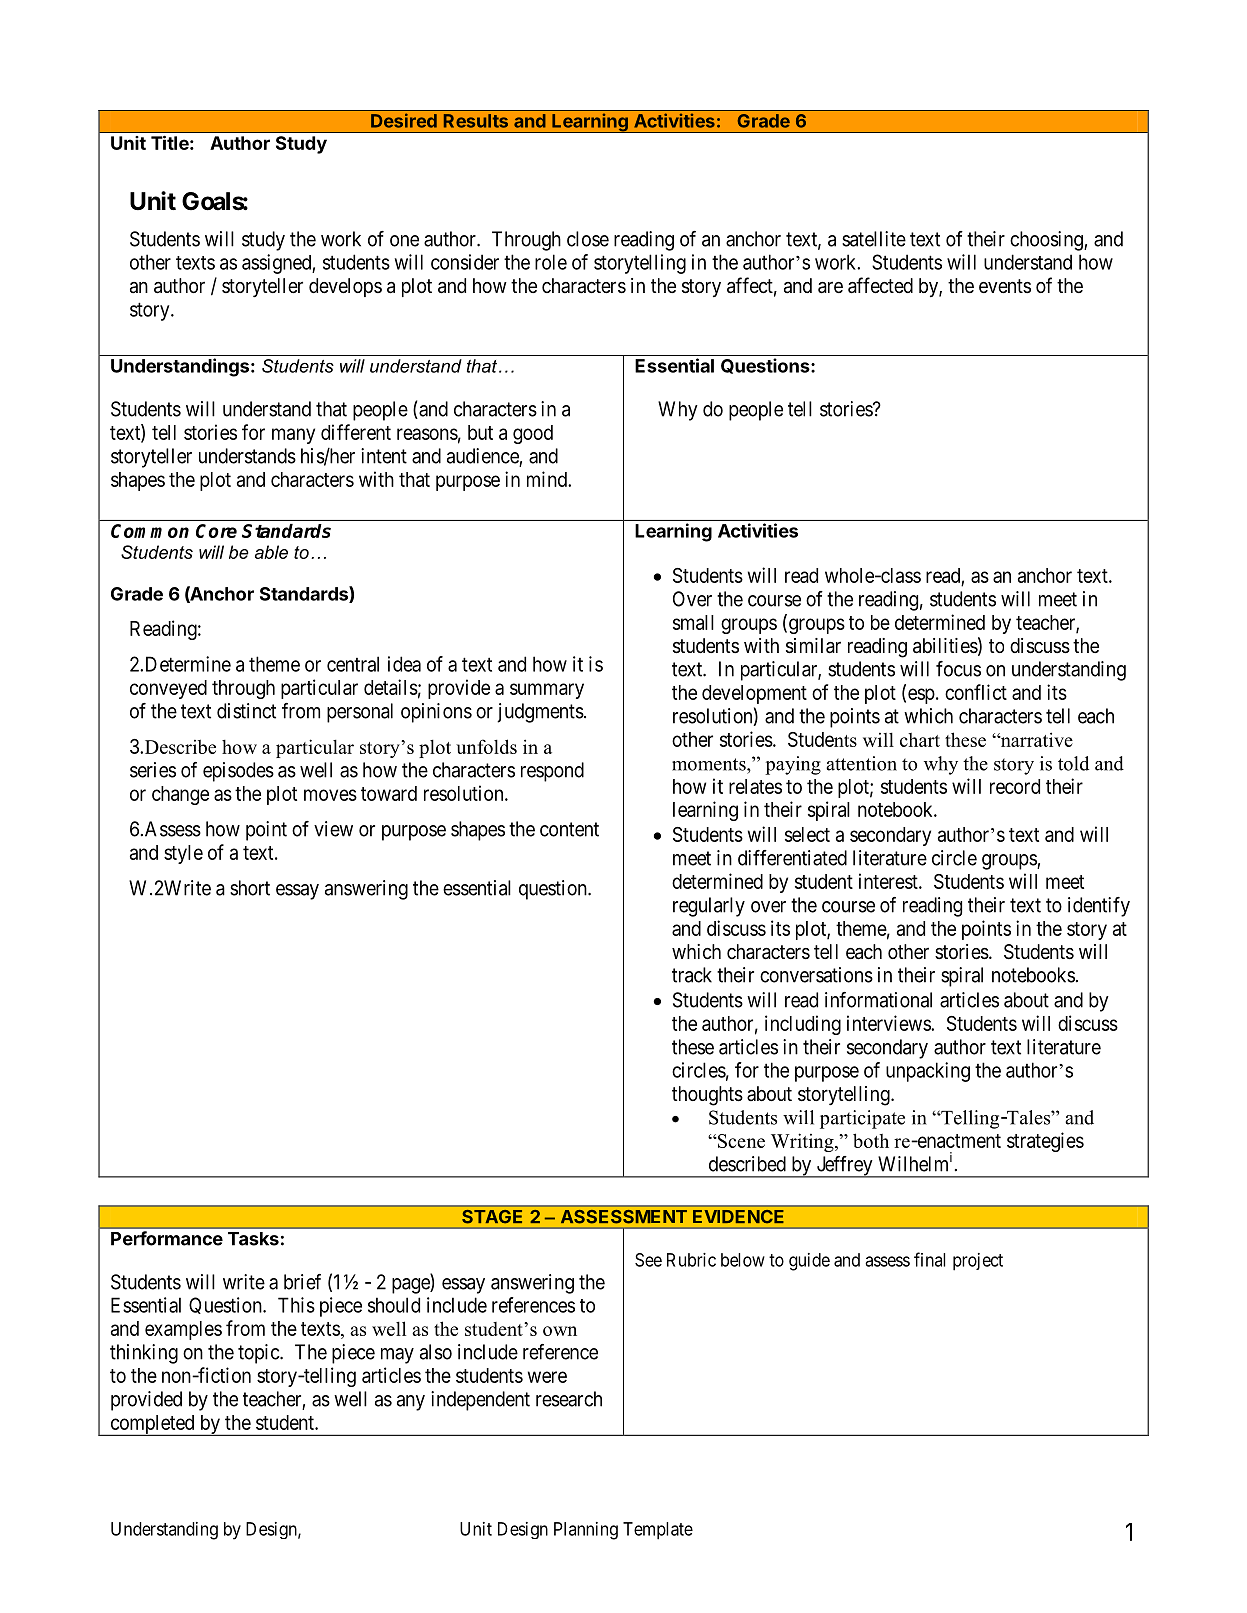  Describe the element at coordinates (216, 531) in the screenshot. I see `Core` at that location.
